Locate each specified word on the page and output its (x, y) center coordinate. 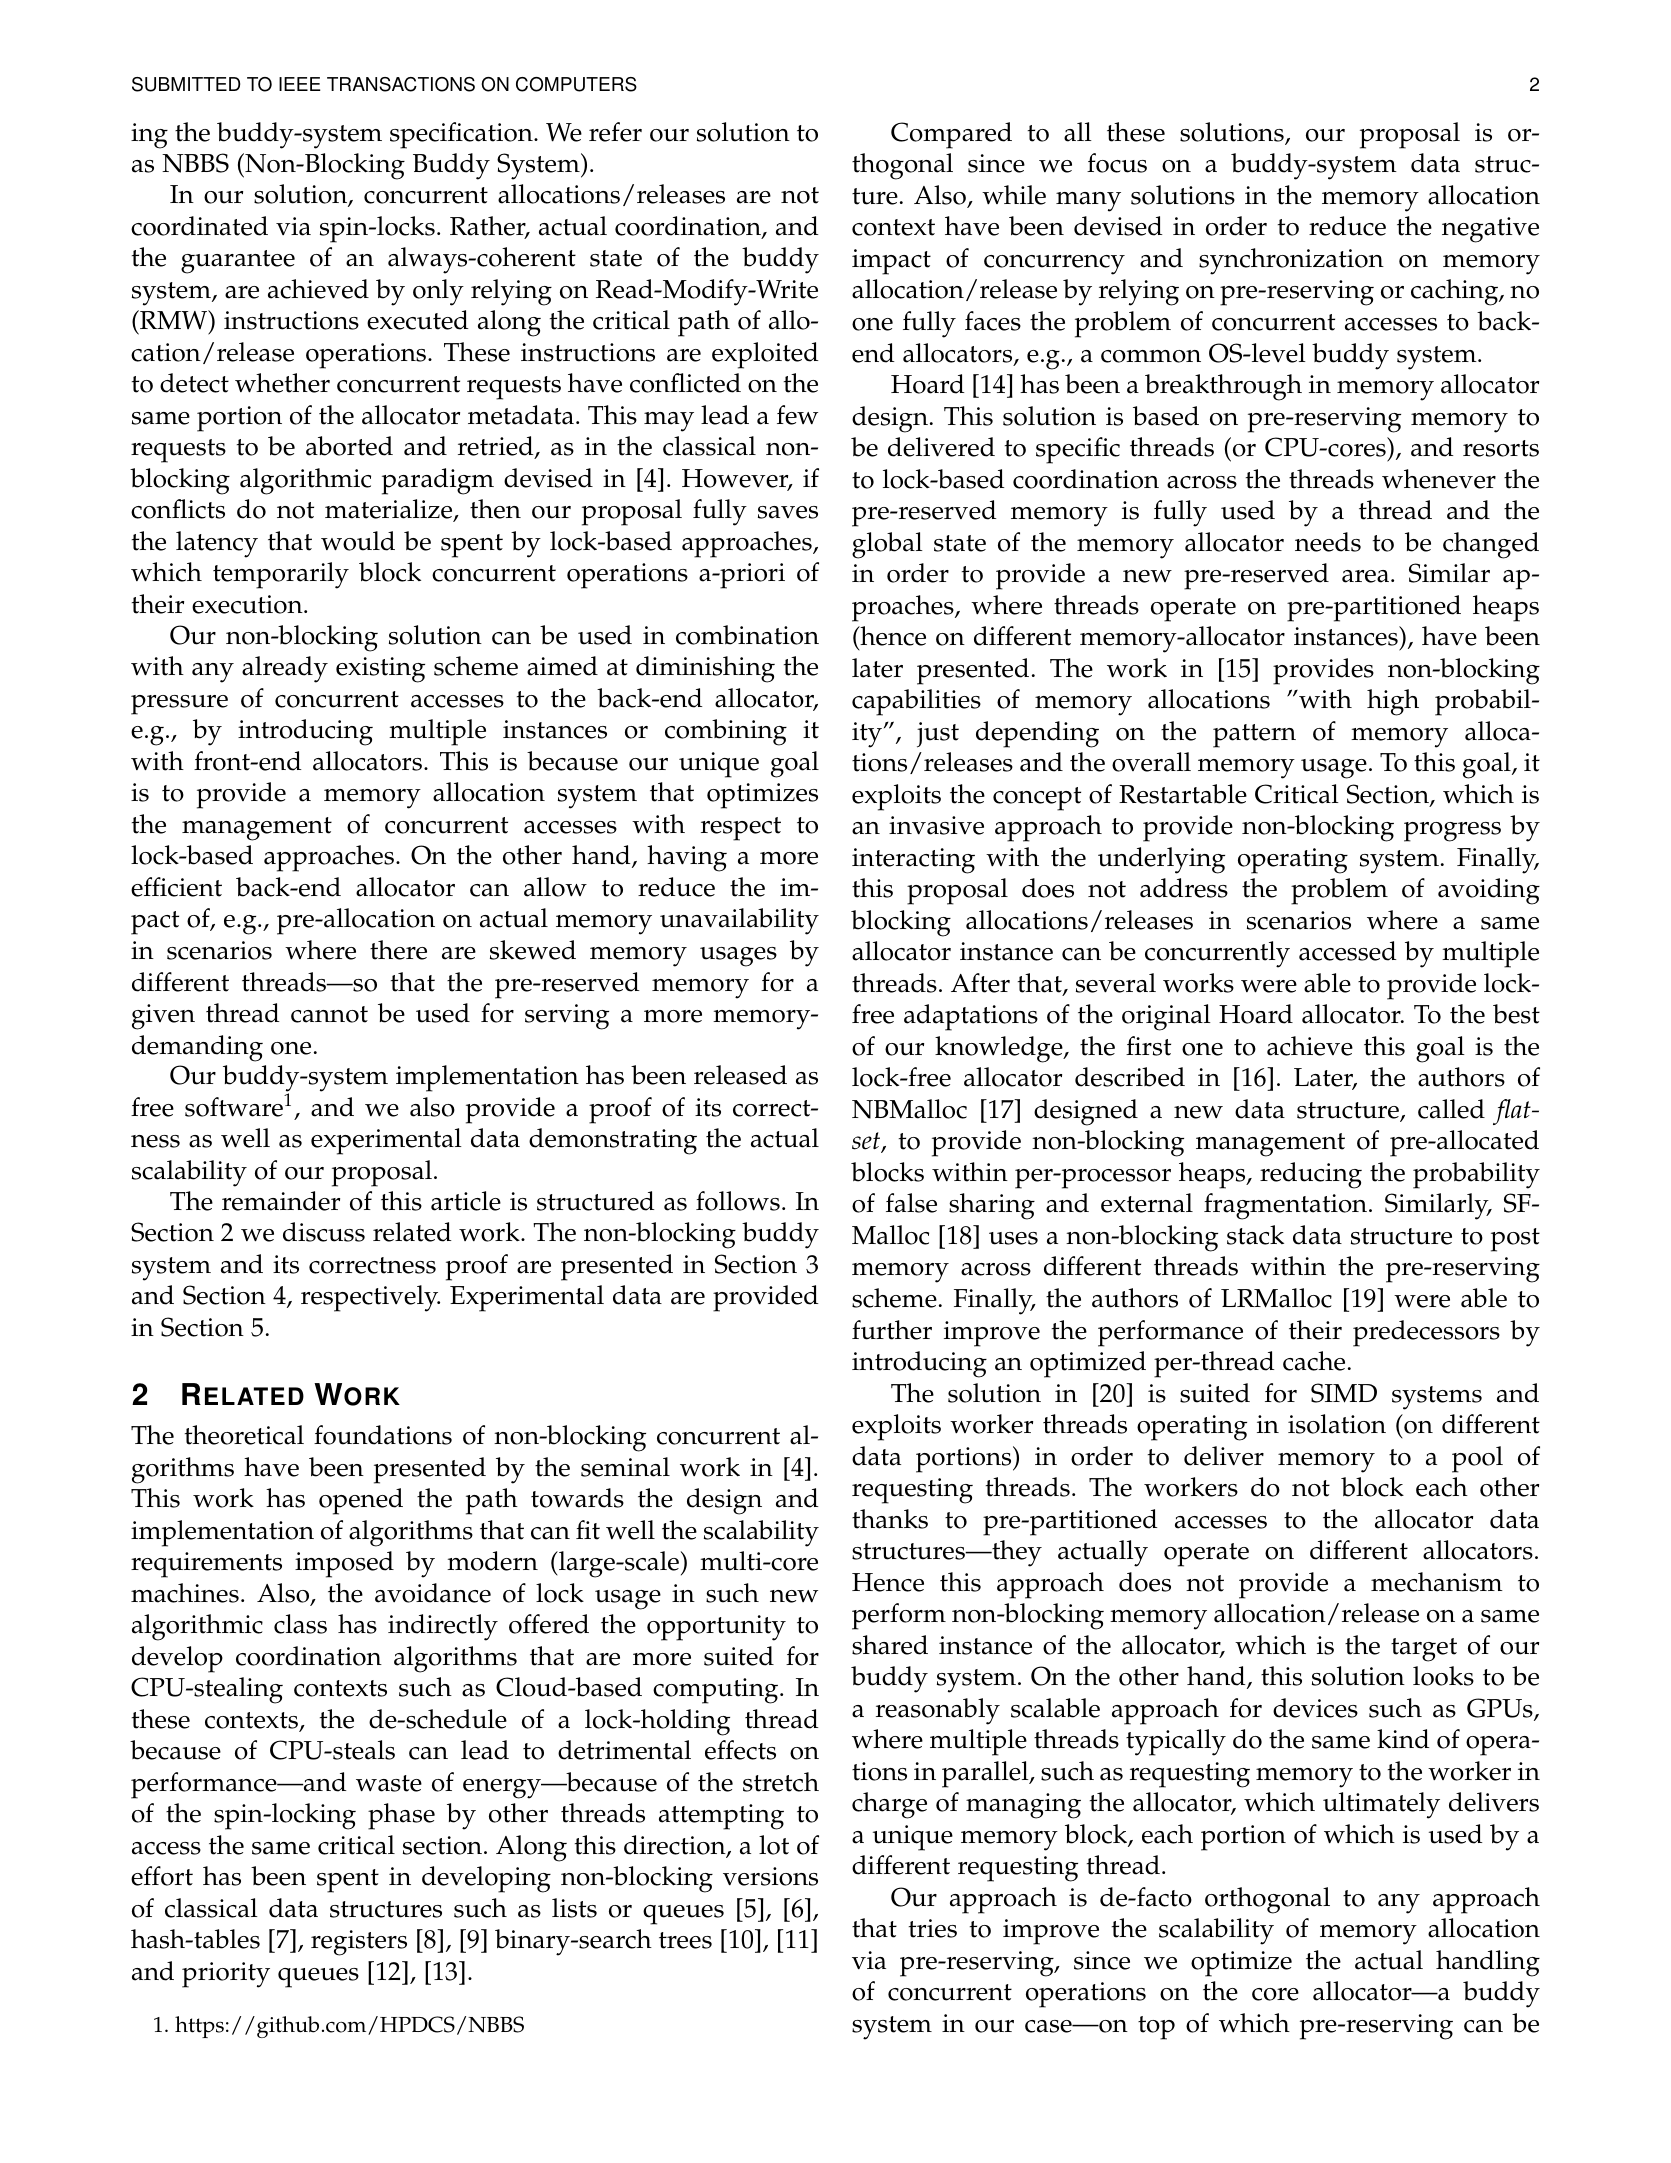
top (1156, 2028)
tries (933, 1928)
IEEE (300, 84)
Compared (951, 135)
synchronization (1291, 261)
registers (359, 1943)
